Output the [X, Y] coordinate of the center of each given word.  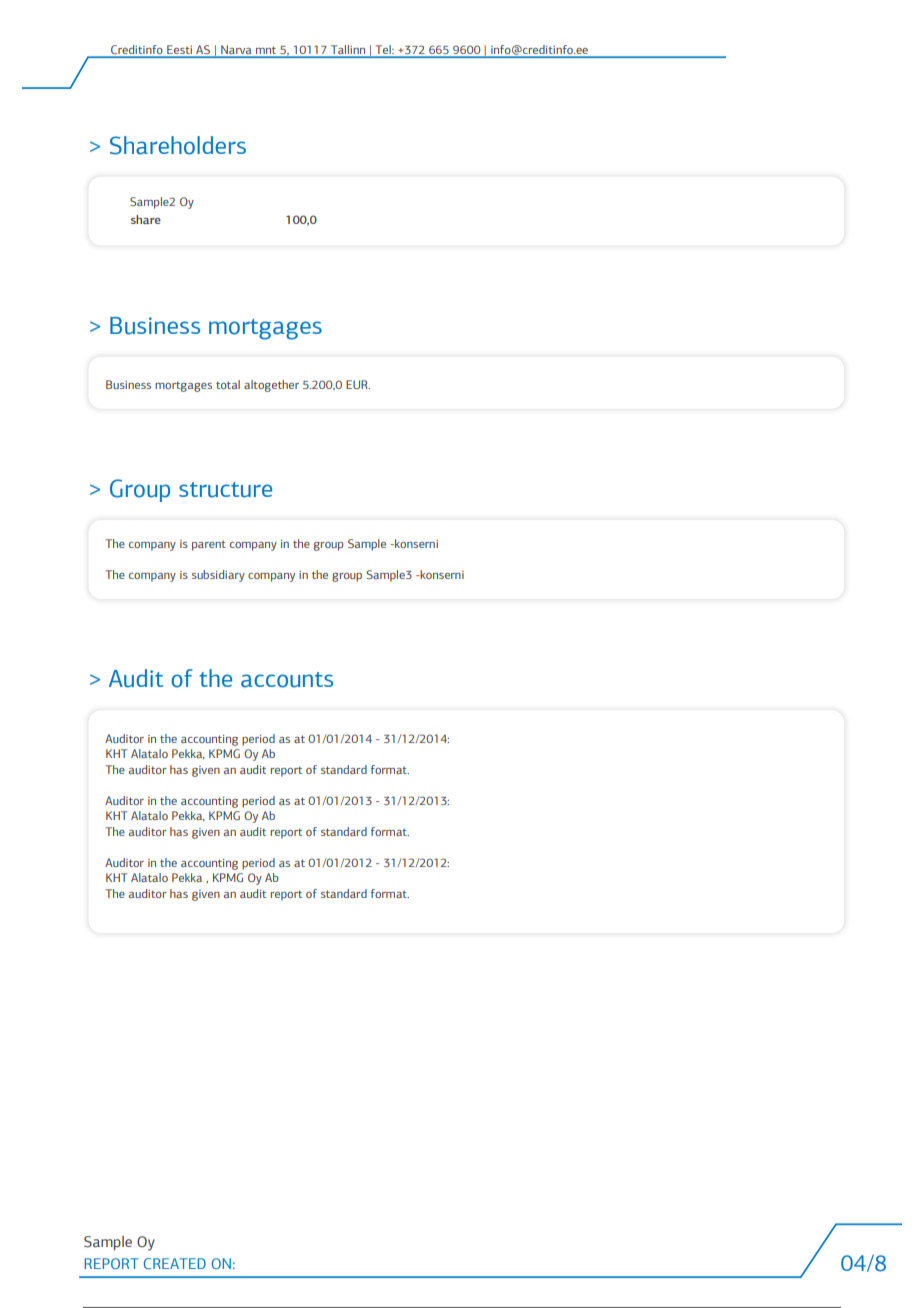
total [228, 384]
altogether [271, 386]
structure [225, 490]
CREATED [175, 1263]
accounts [287, 680]
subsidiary [218, 576]
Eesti [179, 49]
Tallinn [348, 49]
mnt [266, 50]
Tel [384, 49]
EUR [358, 384]
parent [209, 545]
